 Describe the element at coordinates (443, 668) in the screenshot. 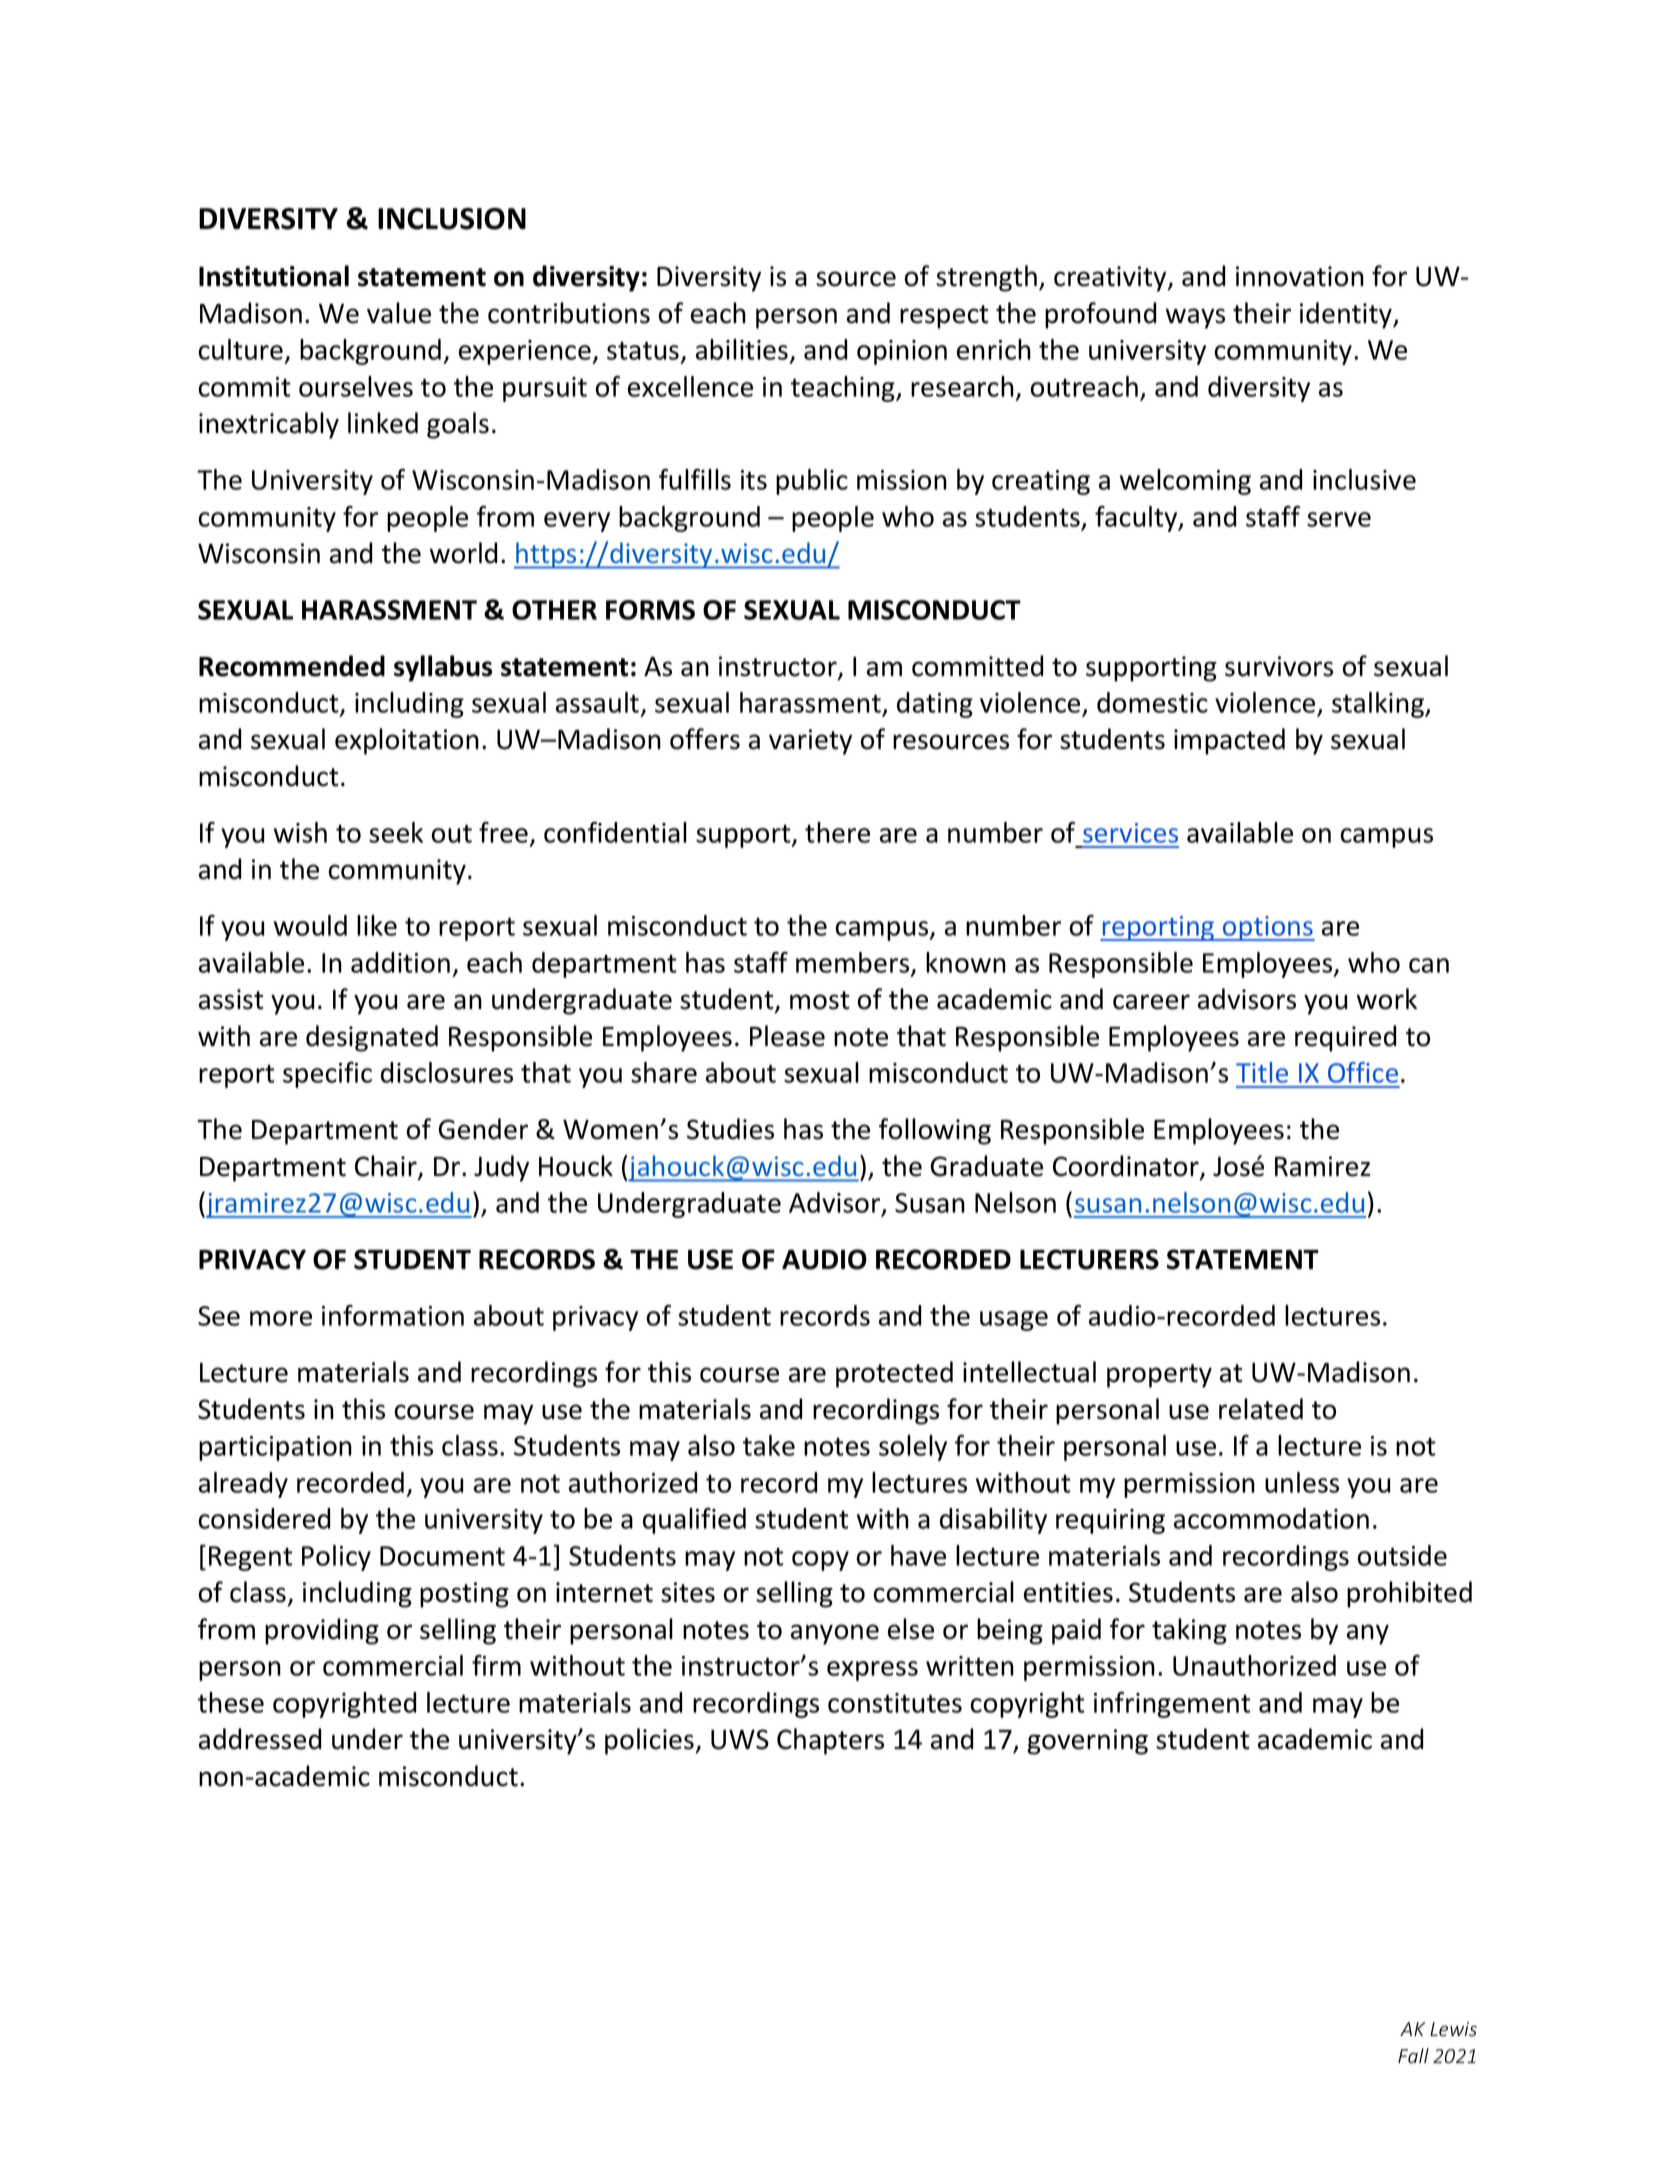

I see `syllabus` at that location.
